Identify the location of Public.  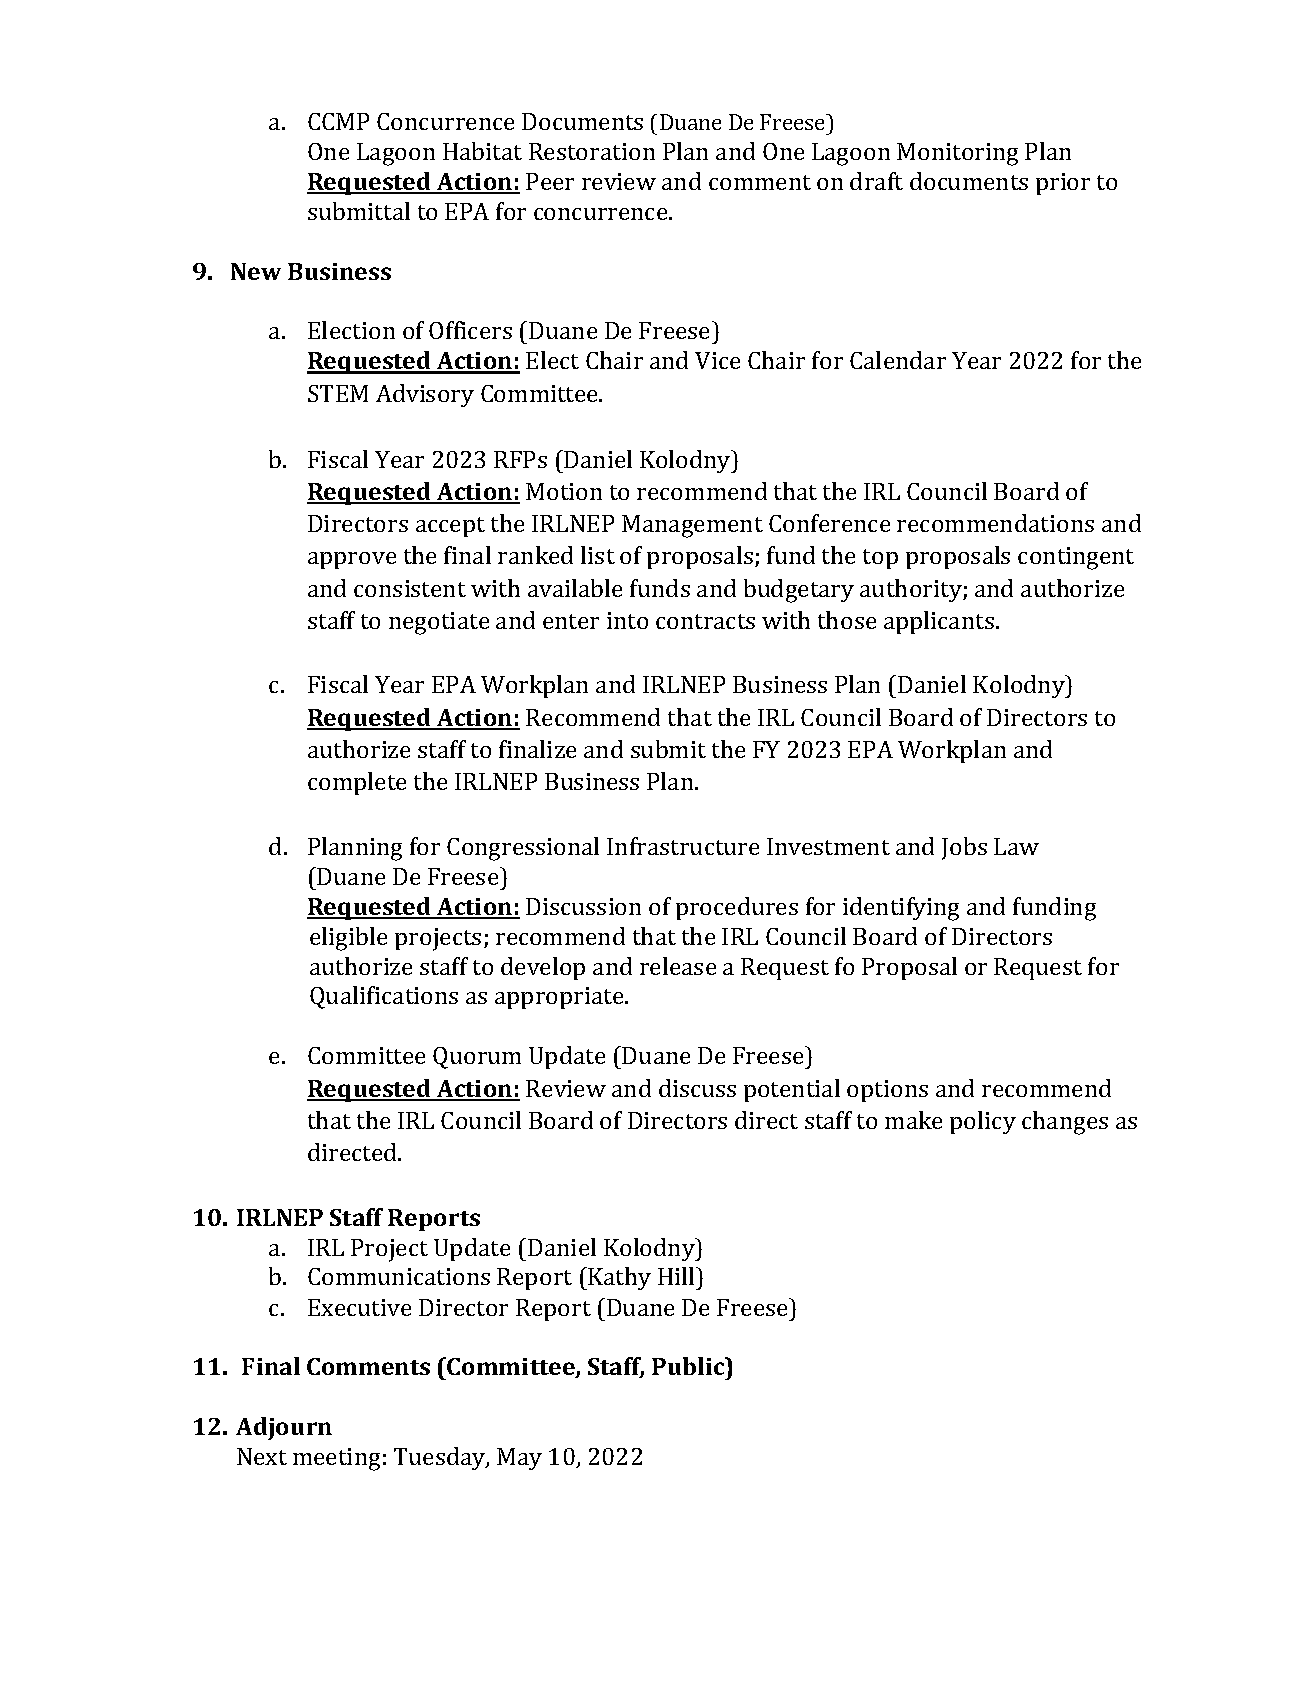
(689, 1366).
